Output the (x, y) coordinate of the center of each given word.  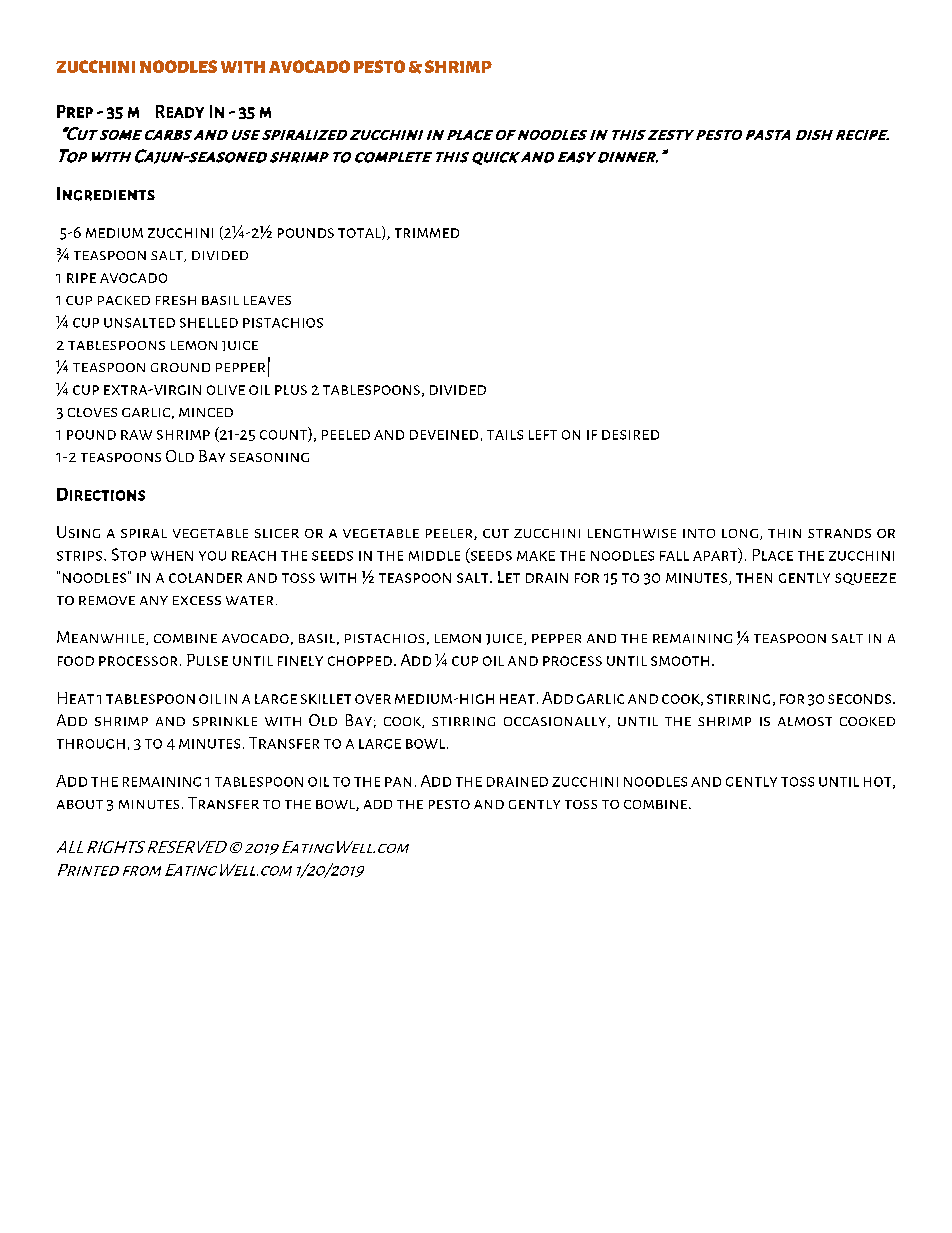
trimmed (427, 233)
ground (180, 367)
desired (630, 435)
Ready (180, 111)
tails (505, 435)
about (80, 804)
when (172, 556)
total (360, 233)
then (754, 578)
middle (434, 556)
